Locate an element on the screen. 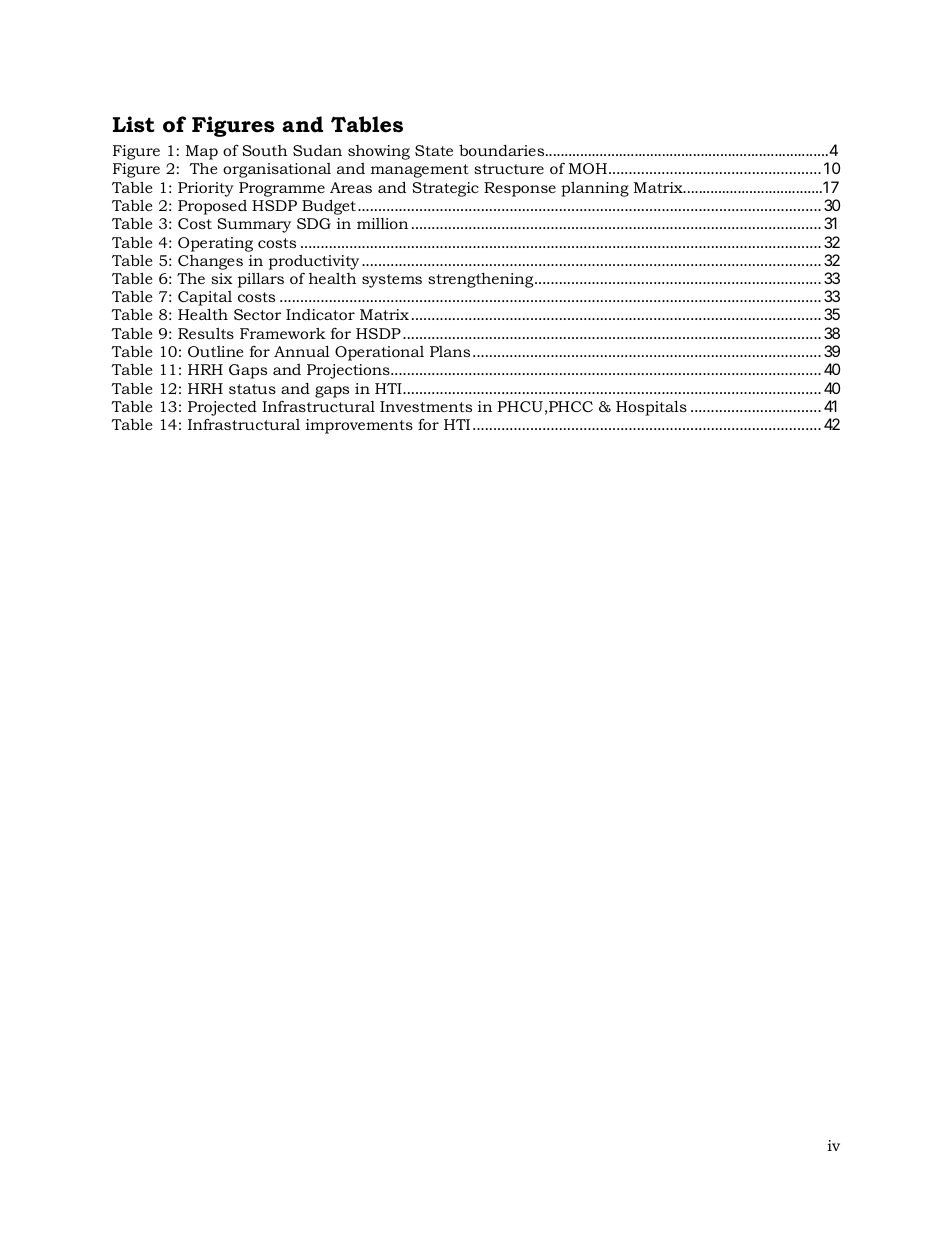 This screenshot has width=952, height=1233. Outline is located at coordinates (215, 351).
